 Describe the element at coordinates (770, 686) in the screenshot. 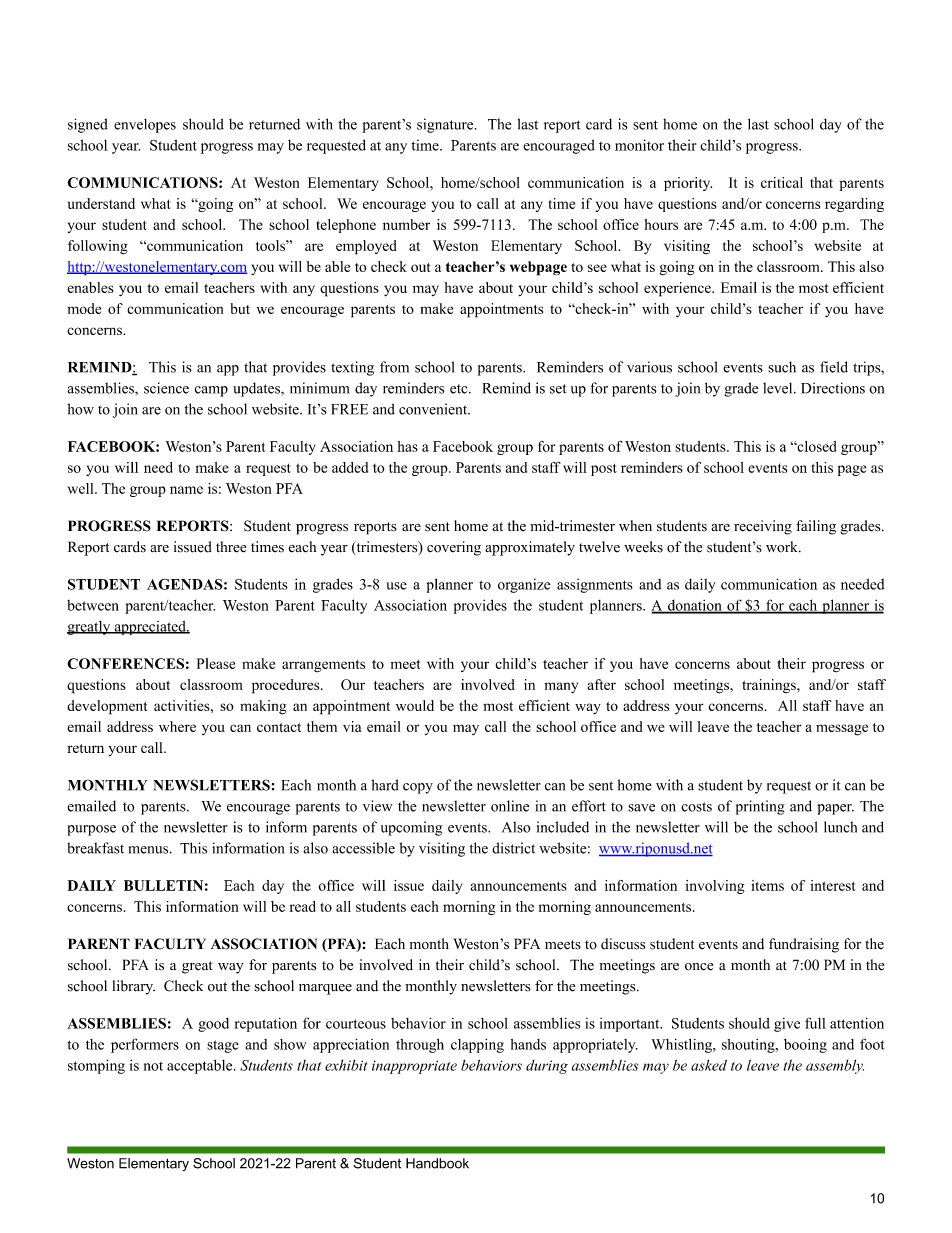

I see `trainings` at that location.
